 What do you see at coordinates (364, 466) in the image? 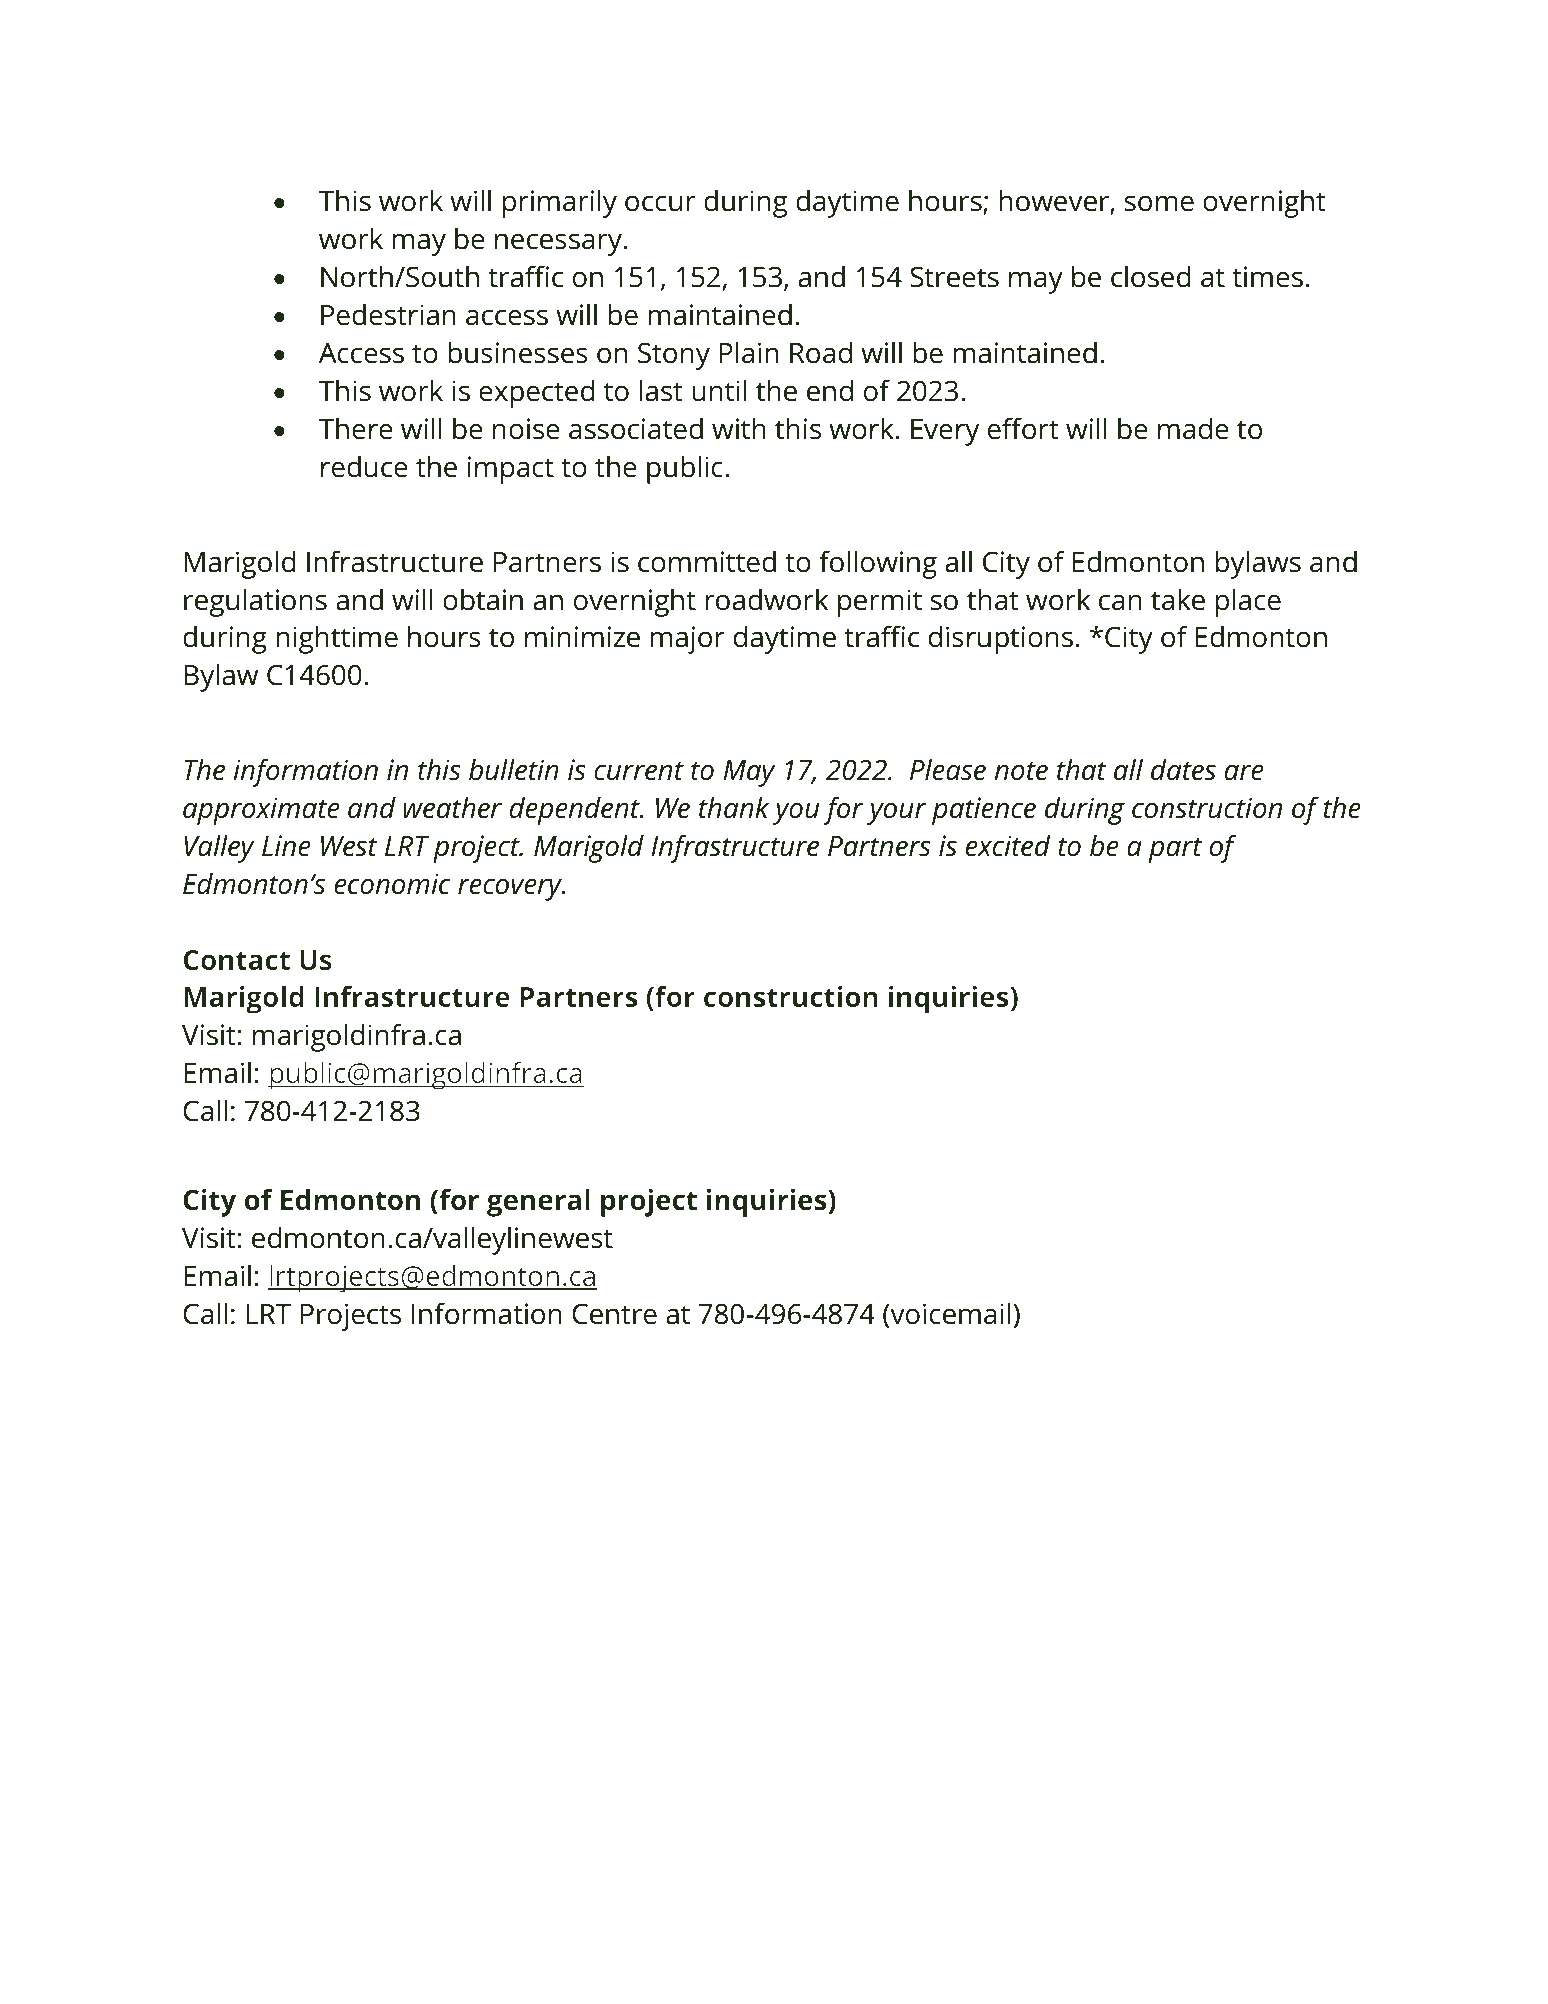
I see `reduce` at bounding box center [364, 466].
